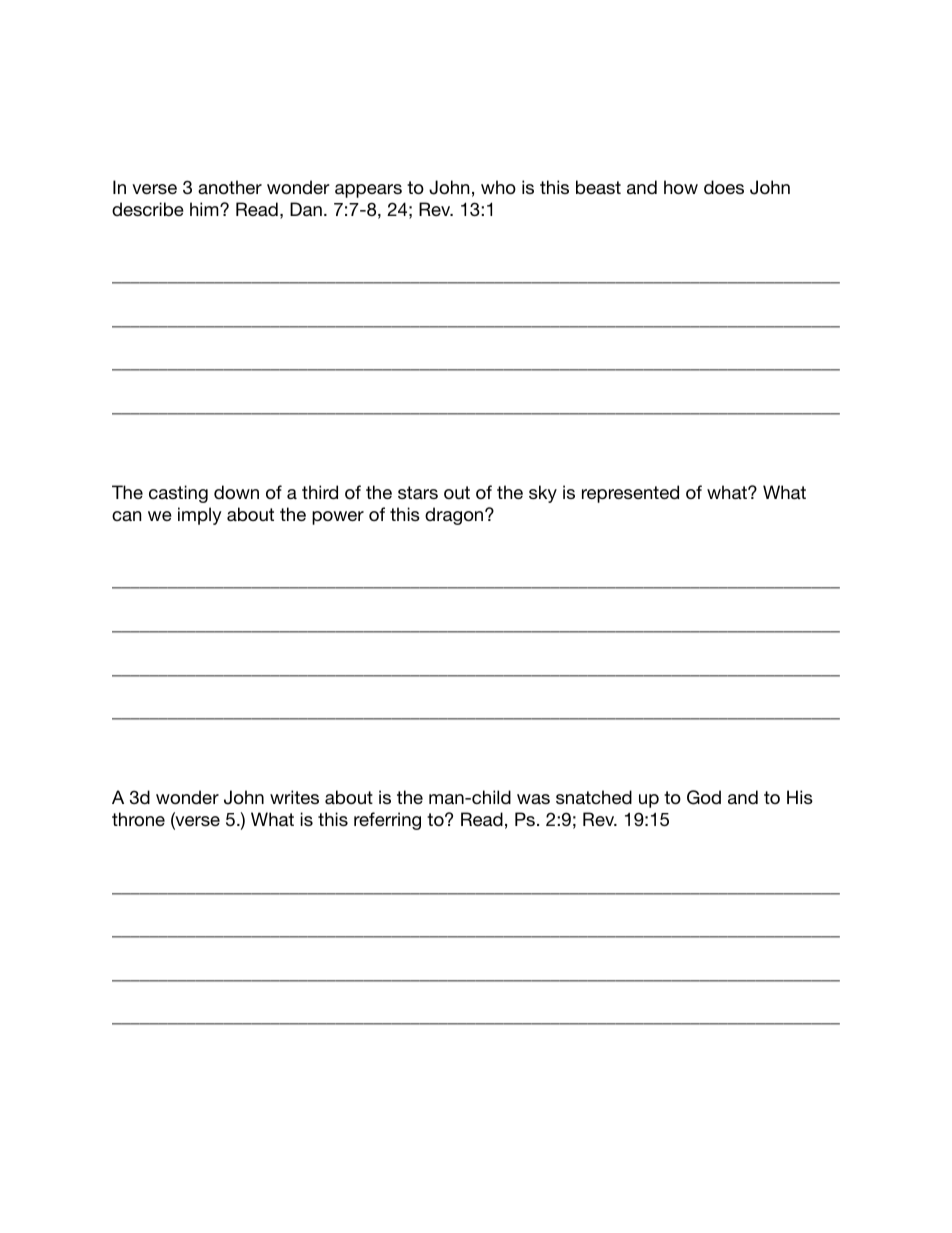 The image size is (952, 1233). I want to click on sky, so click(543, 494).
